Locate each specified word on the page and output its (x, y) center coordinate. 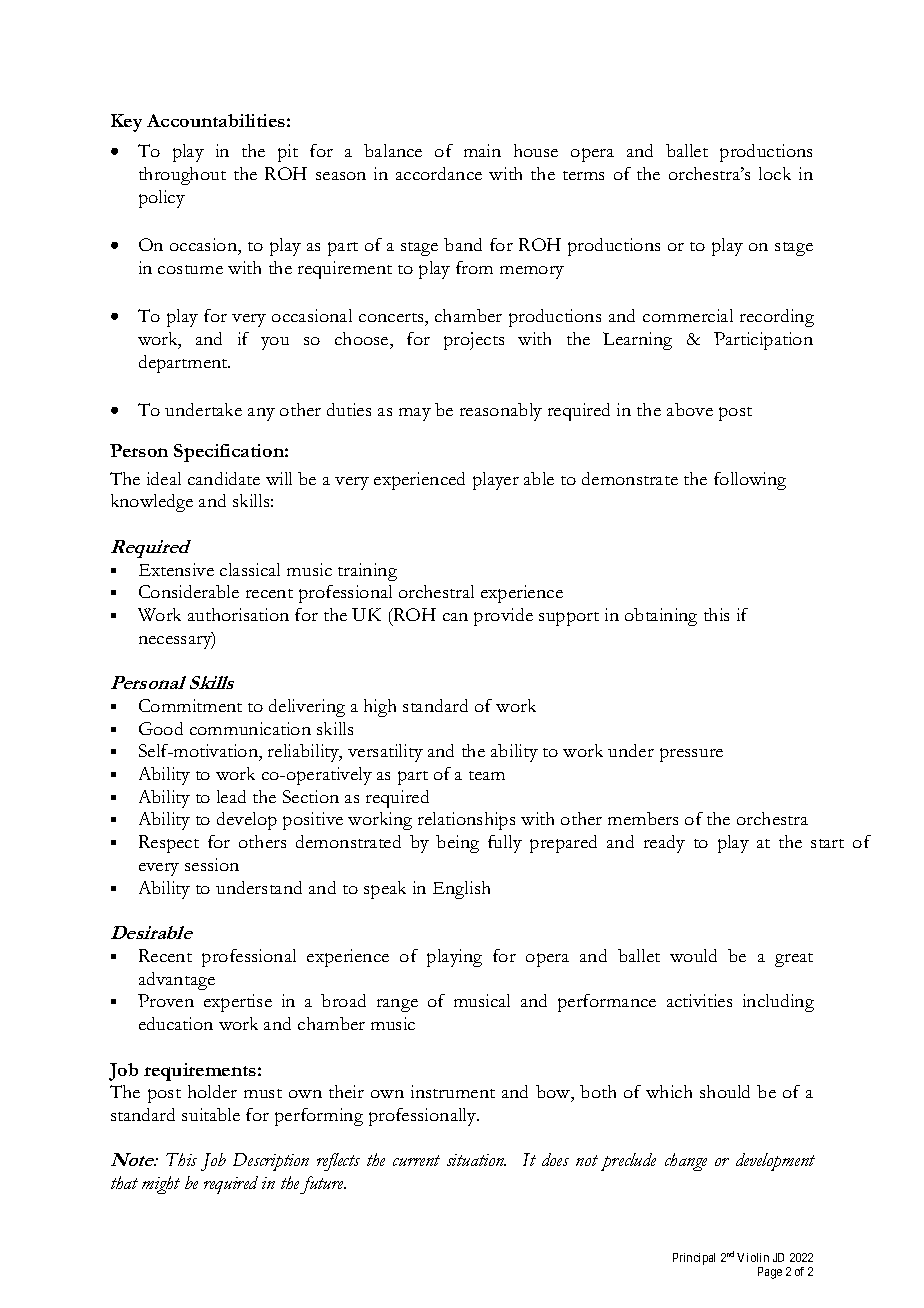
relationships (466, 821)
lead (231, 796)
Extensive (176, 569)
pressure (691, 755)
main (482, 150)
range (397, 1005)
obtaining (661, 617)
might (161, 1185)
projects (474, 341)
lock (775, 173)
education (176, 1023)
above (690, 409)
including (778, 1003)
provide (503, 617)
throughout (182, 176)
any (261, 414)
